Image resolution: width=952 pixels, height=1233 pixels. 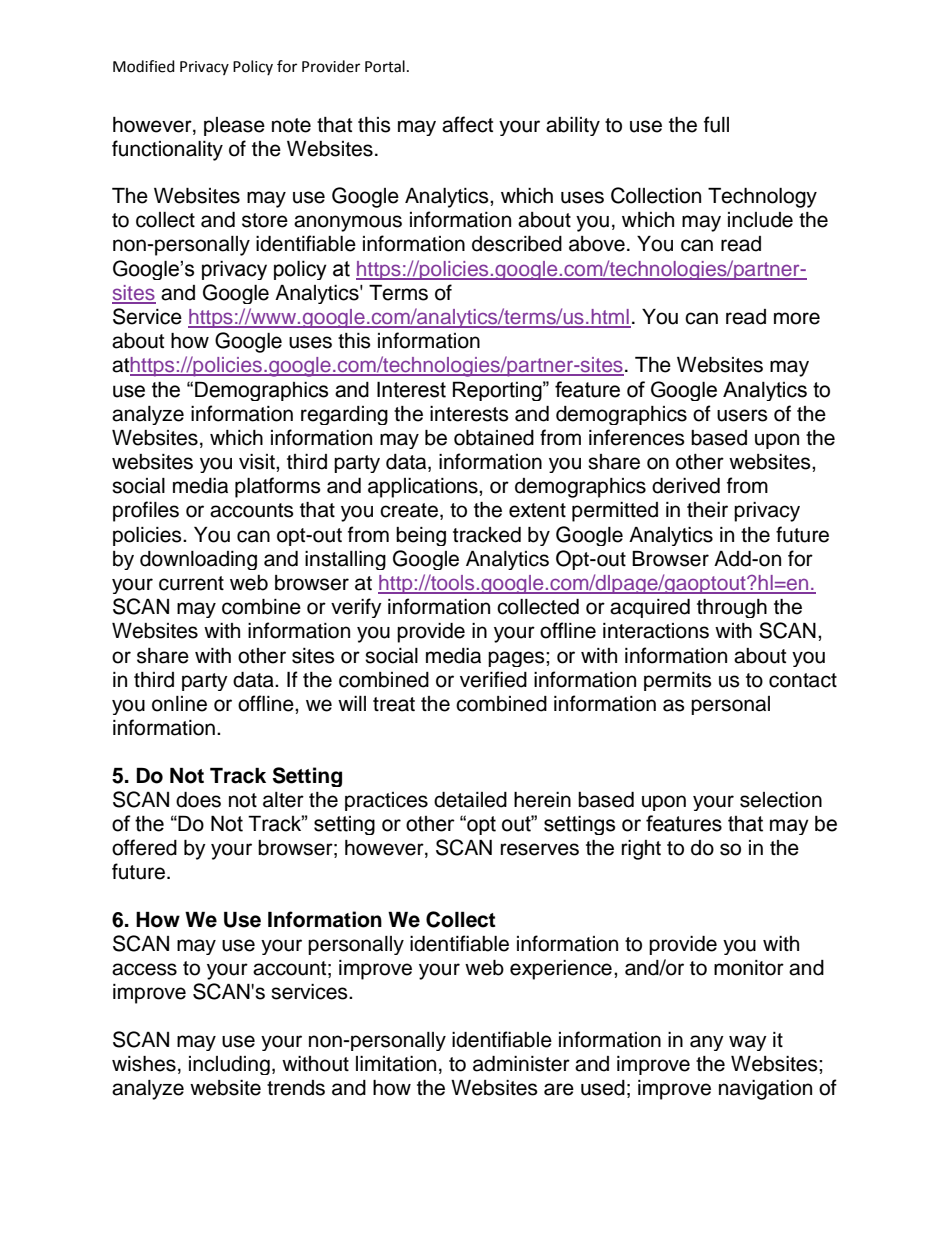 I want to click on being, so click(x=421, y=536).
